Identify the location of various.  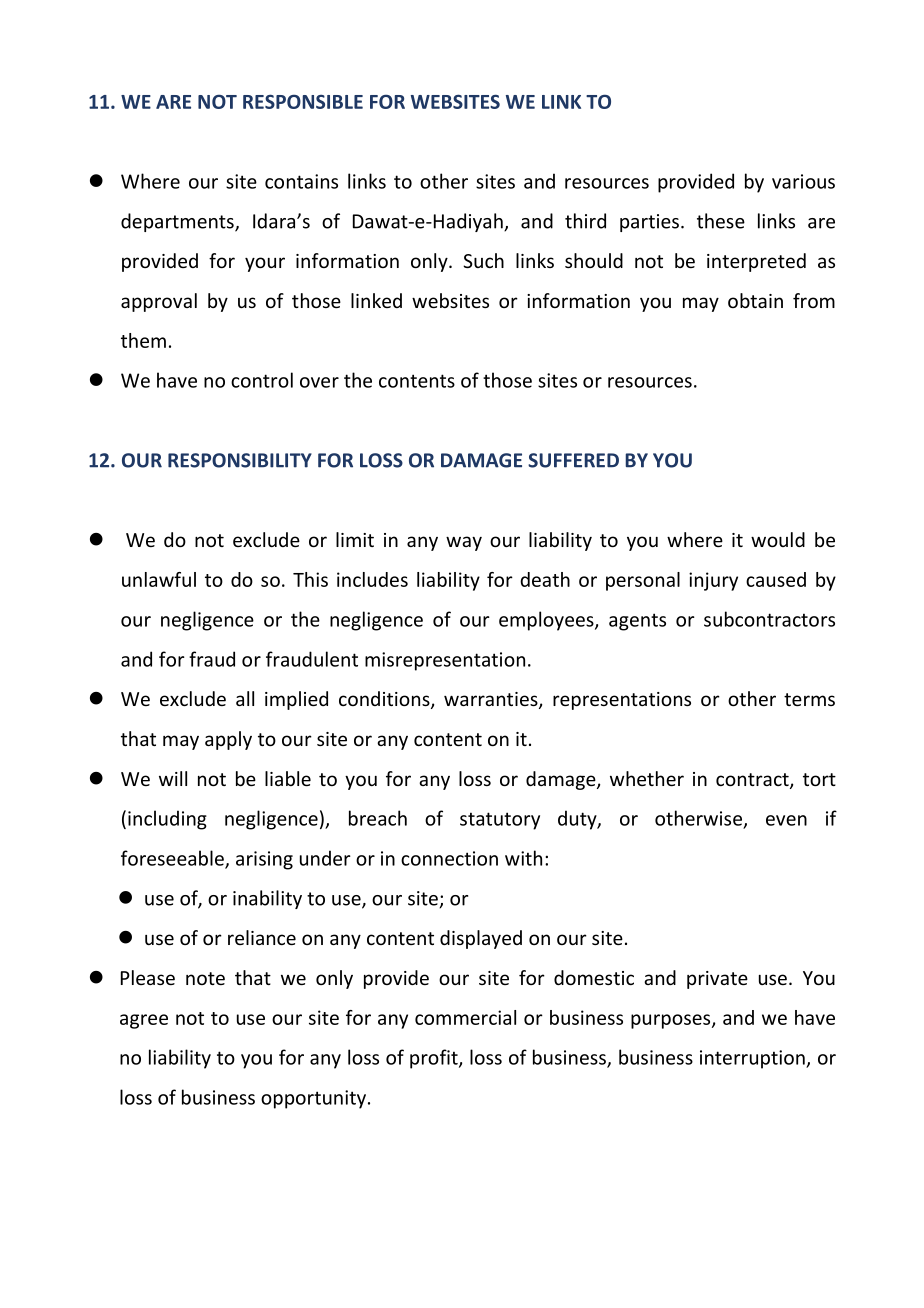
(803, 181).
